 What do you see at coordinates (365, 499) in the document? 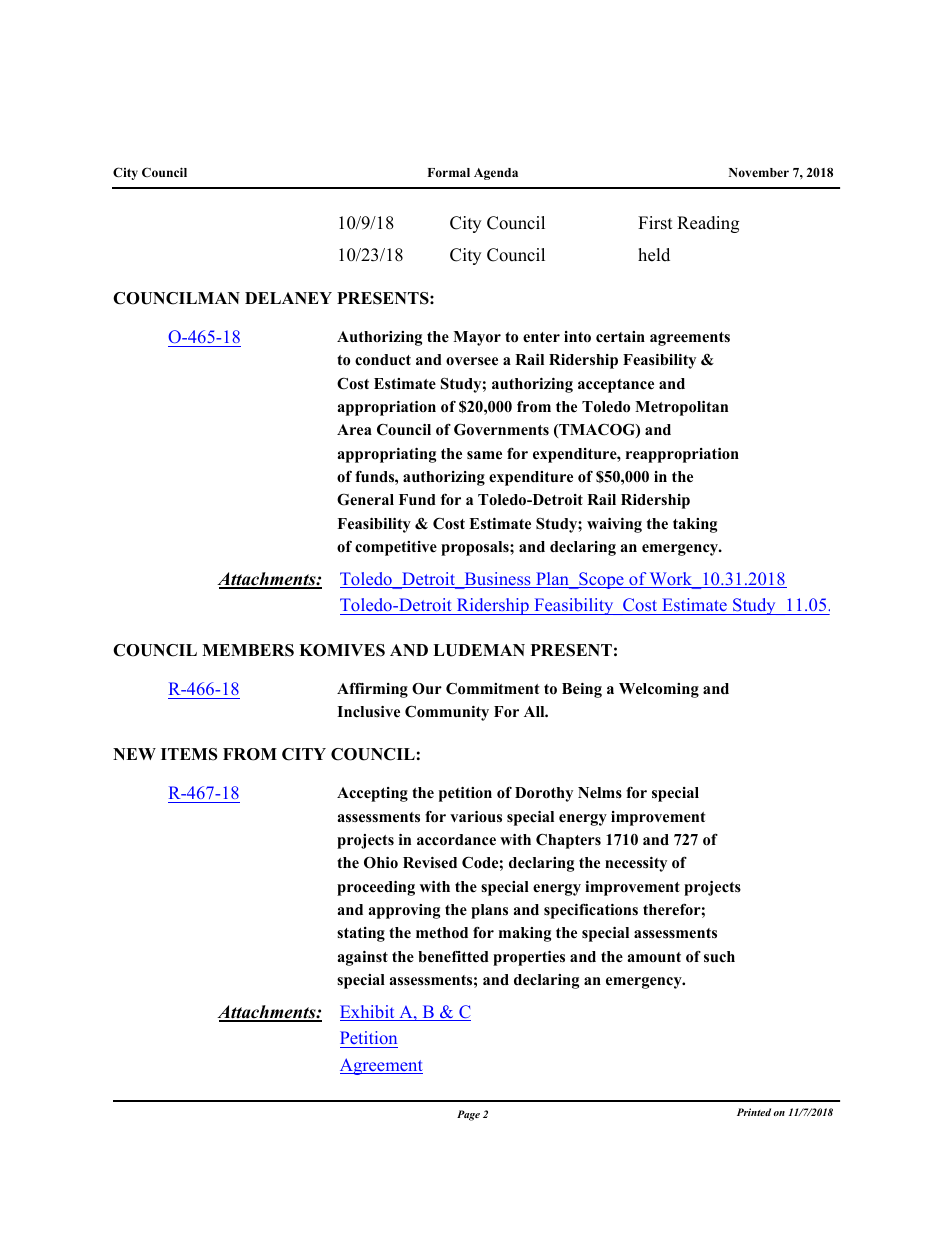
I see `General` at bounding box center [365, 499].
